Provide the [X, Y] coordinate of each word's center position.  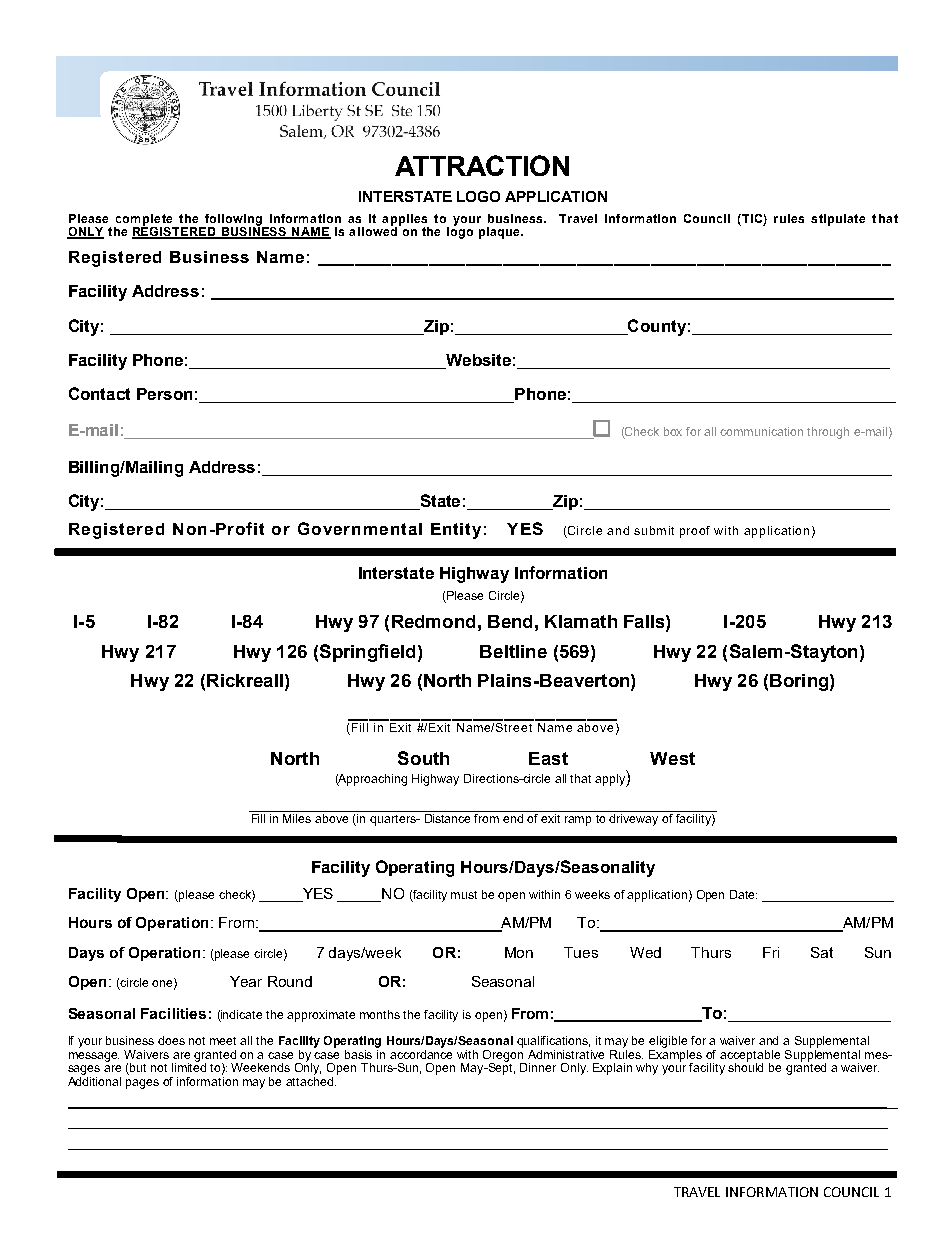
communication [761, 431]
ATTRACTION [482, 165]
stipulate [838, 220]
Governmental [360, 528]
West [672, 758]
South [423, 758]
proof [695, 532]
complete [144, 220]
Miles [297, 818]
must [464, 895]
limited [189, 1066]
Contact [99, 393]
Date [743, 894]
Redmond [433, 621]
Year [246, 981]
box [673, 431]
